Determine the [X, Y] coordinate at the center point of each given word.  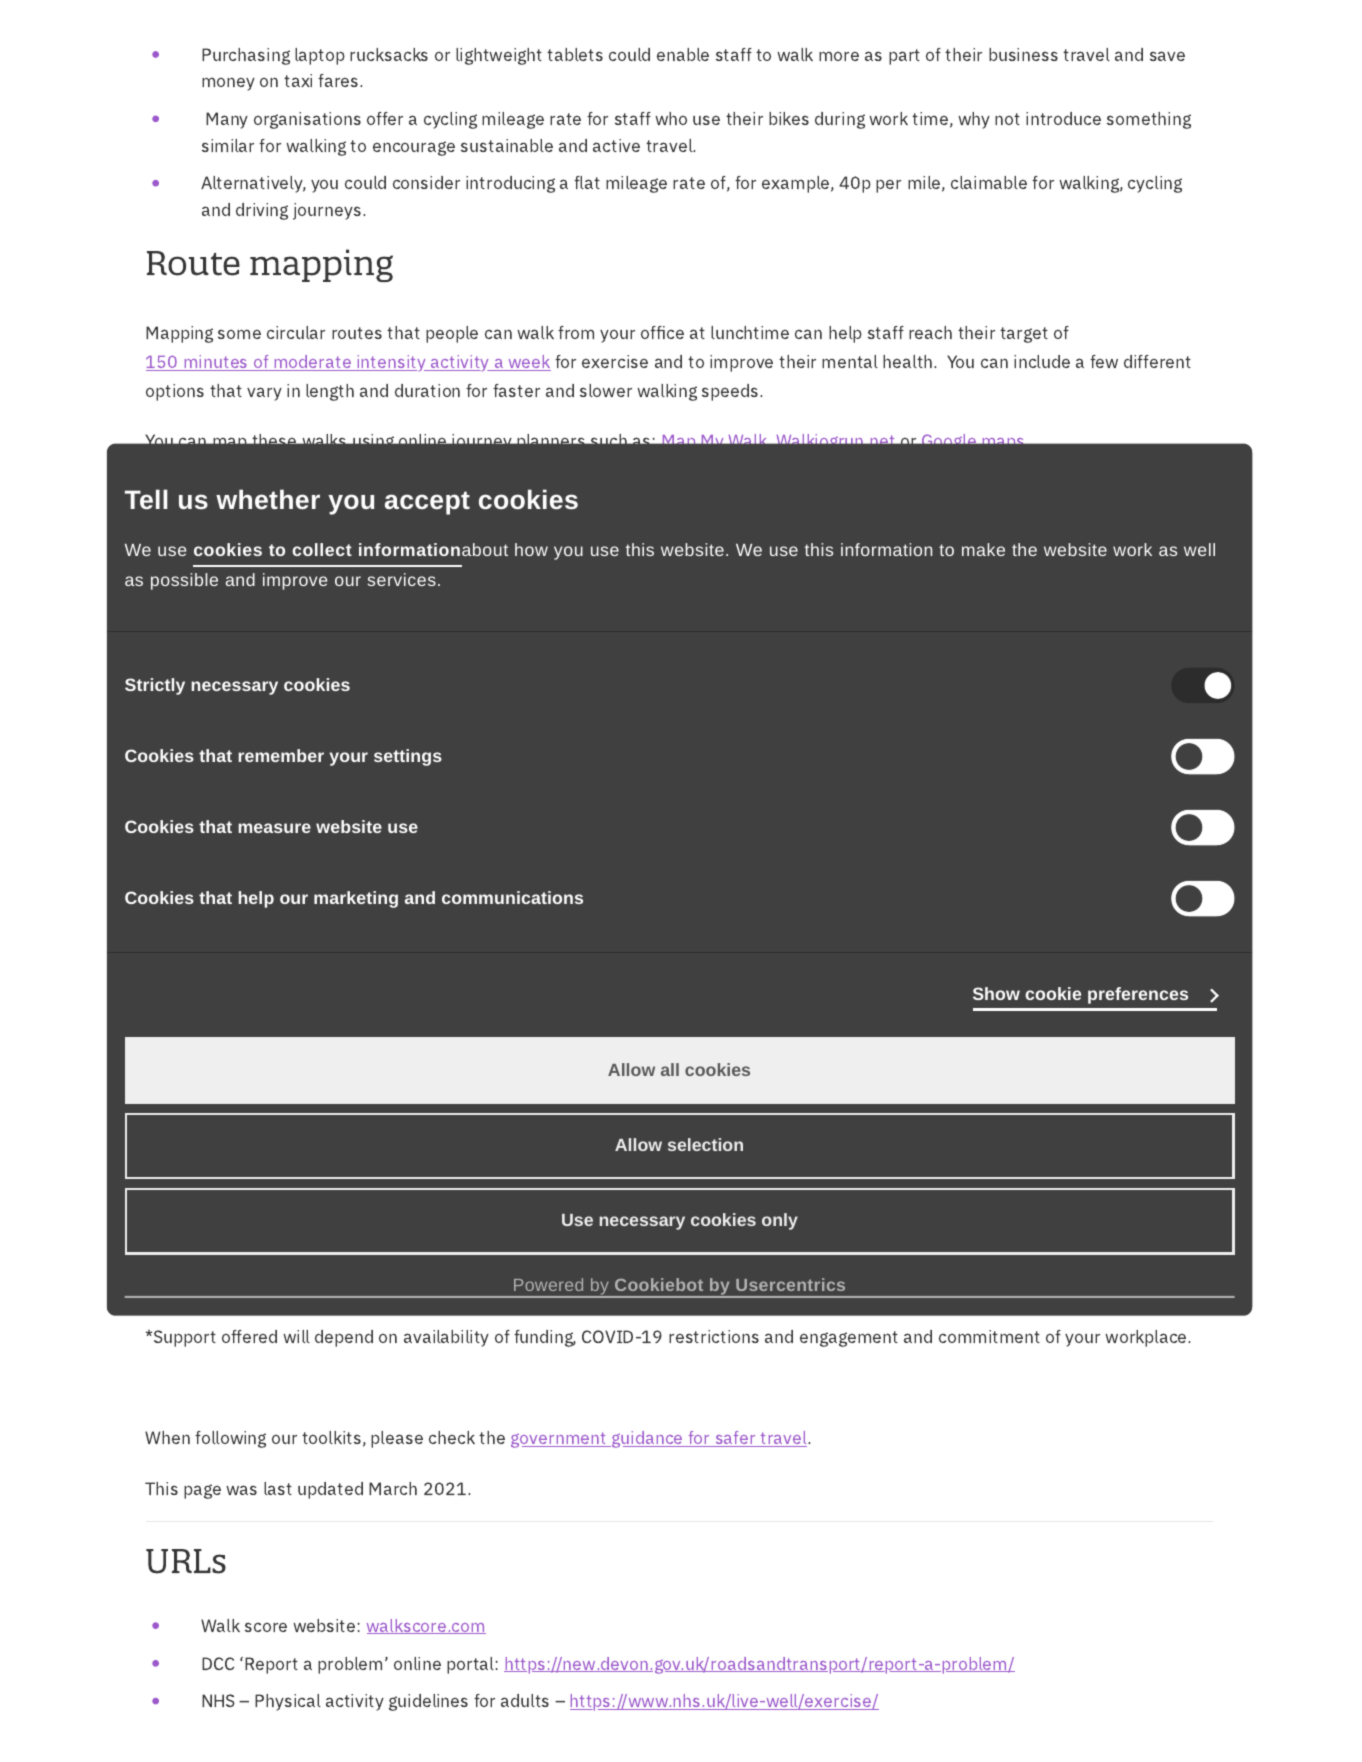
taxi [298, 80]
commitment [989, 1336]
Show [996, 993]
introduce [1063, 118]
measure [274, 828]
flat [587, 182]
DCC [218, 1663]
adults [525, 1700]
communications [512, 897]
